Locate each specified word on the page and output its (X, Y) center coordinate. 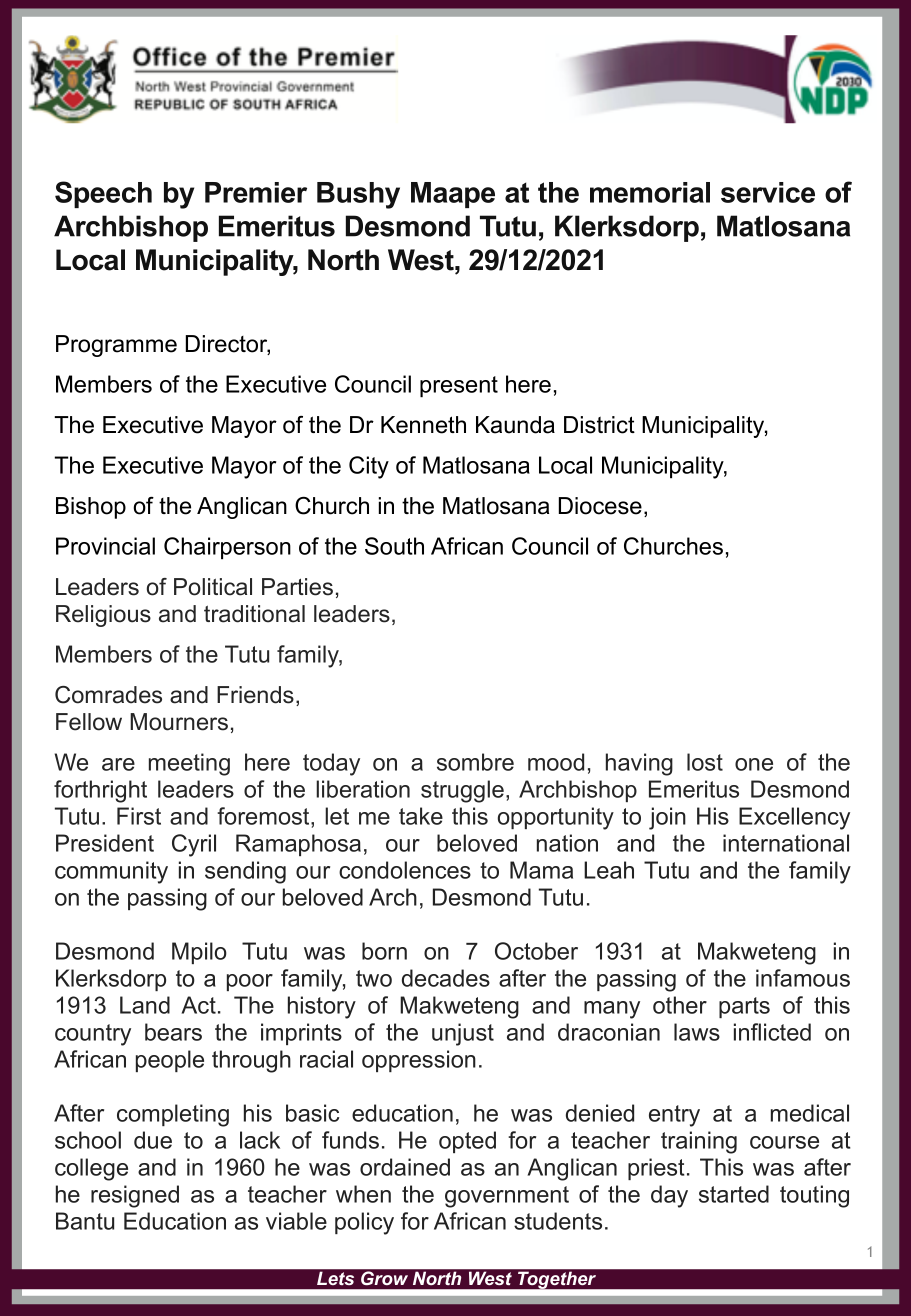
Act (198, 1005)
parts (744, 1007)
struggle (462, 791)
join (667, 818)
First (139, 816)
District (599, 425)
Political (213, 587)
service (768, 192)
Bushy (358, 195)
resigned (135, 1196)
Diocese (600, 506)
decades (446, 978)
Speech (103, 194)
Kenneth (423, 425)
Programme (116, 346)
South (394, 546)
